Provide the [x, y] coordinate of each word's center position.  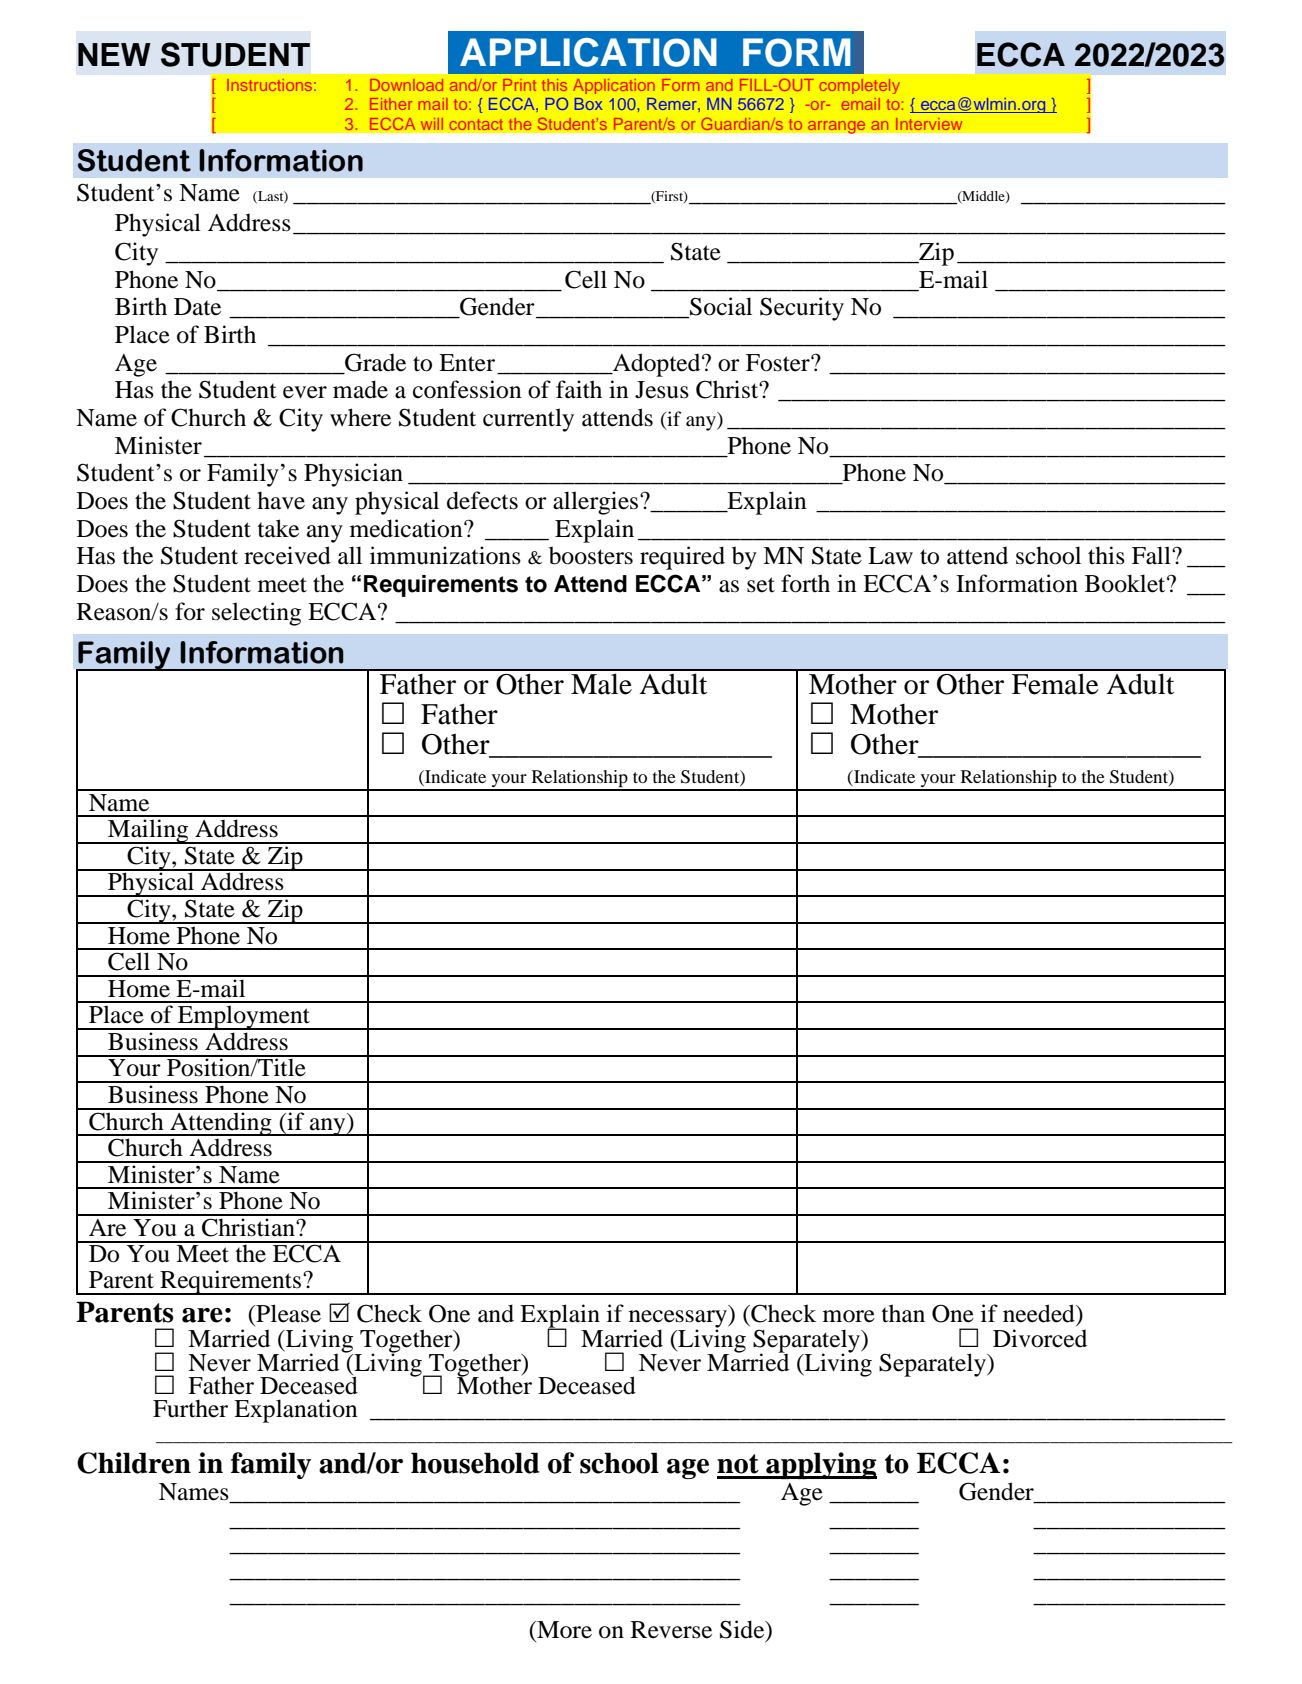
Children [134, 1463]
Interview [929, 124]
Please [287, 1313]
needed [1040, 1313]
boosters [591, 555]
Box [588, 104]
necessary [679, 1320]
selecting [256, 614]
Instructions [269, 85]
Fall [1152, 555]
